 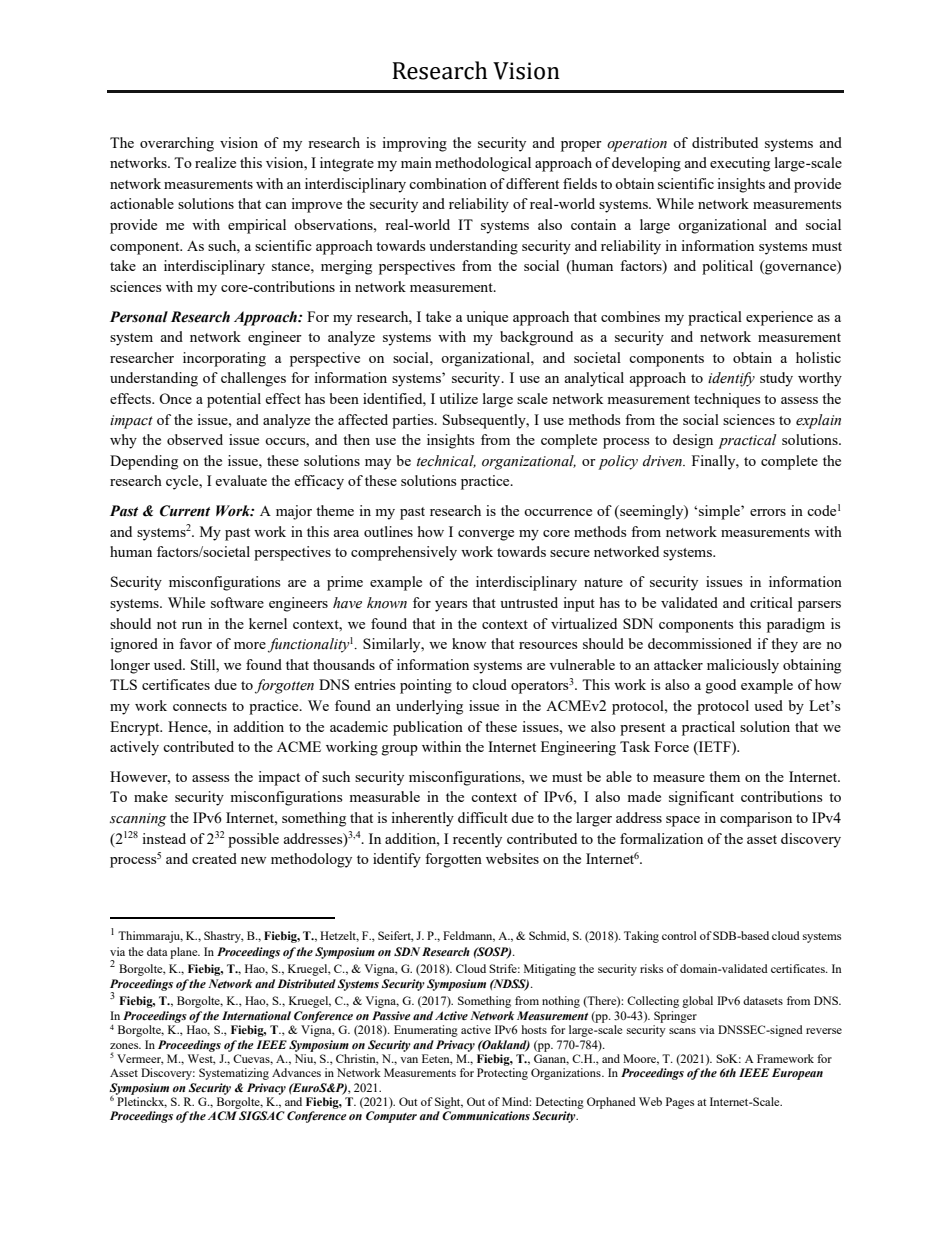 What do you see at coordinates (502, 1074) in the image?
I see `Protecting` at bounding box center [502, 1074].
